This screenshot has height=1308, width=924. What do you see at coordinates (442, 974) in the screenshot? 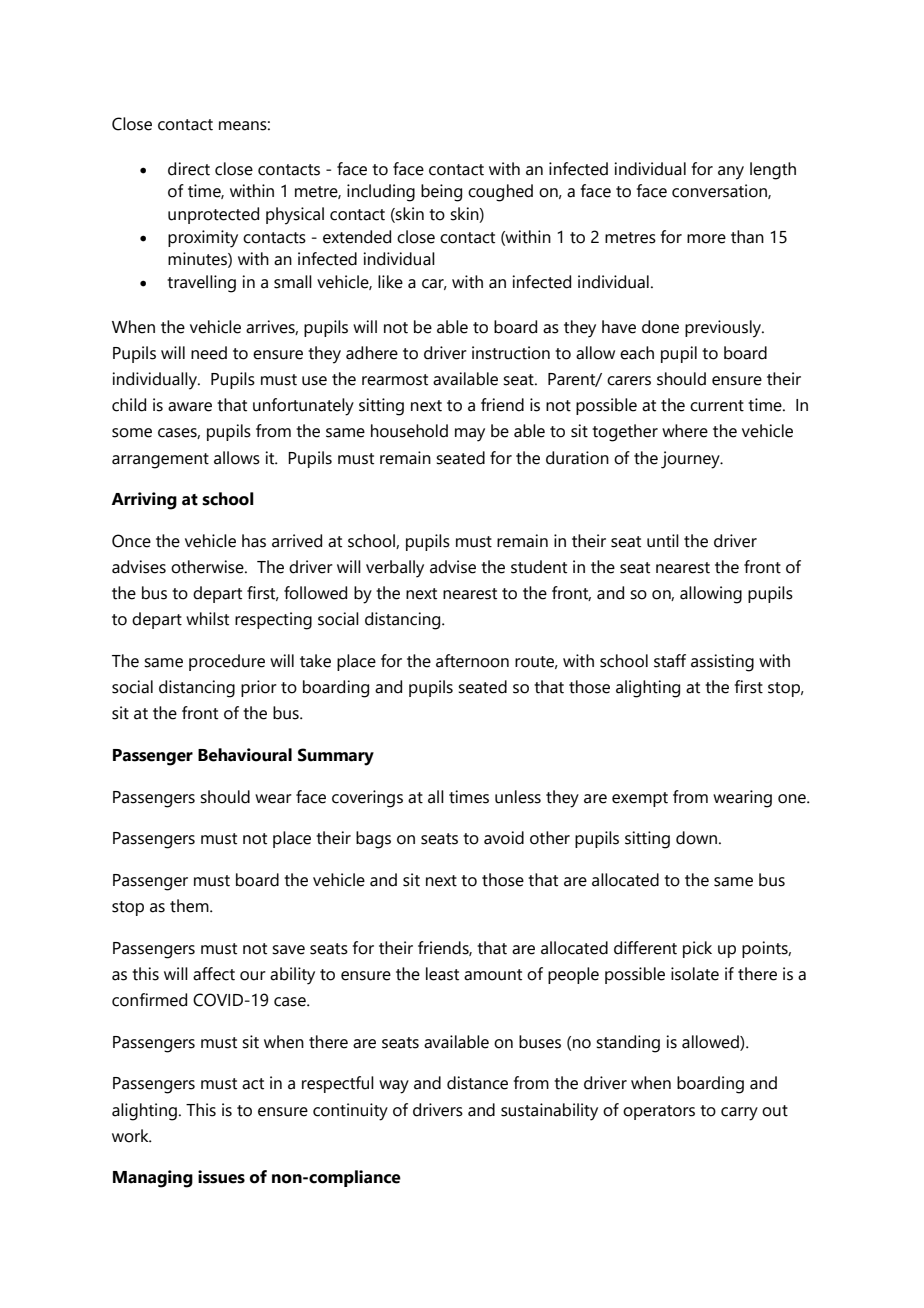
I see `least` at bounding box center [442, 974].
